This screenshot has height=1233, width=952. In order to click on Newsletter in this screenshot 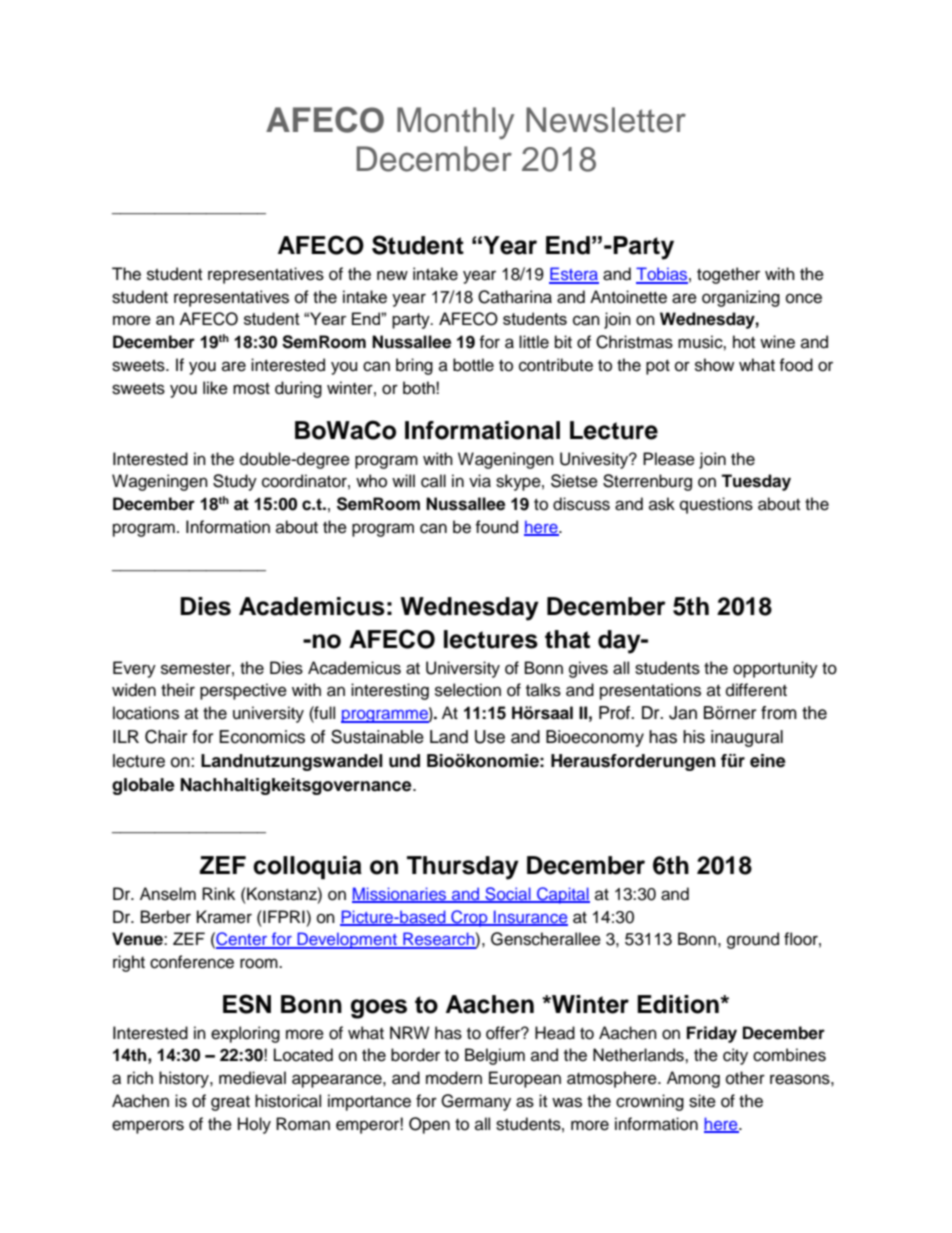, I will do `click(606, 120)`.
